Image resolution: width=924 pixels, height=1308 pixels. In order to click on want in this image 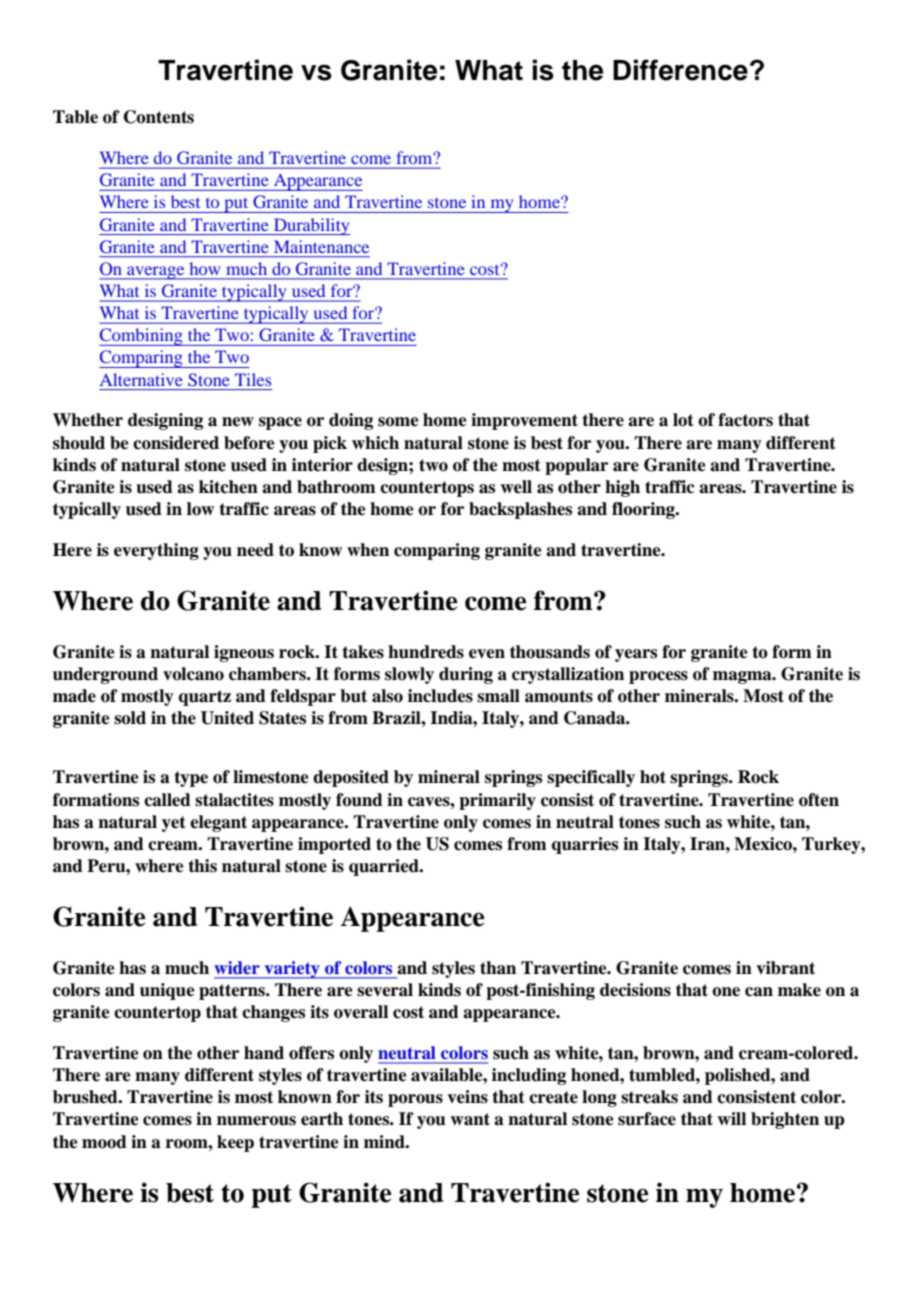, I will do `click(470, 1119)`.
